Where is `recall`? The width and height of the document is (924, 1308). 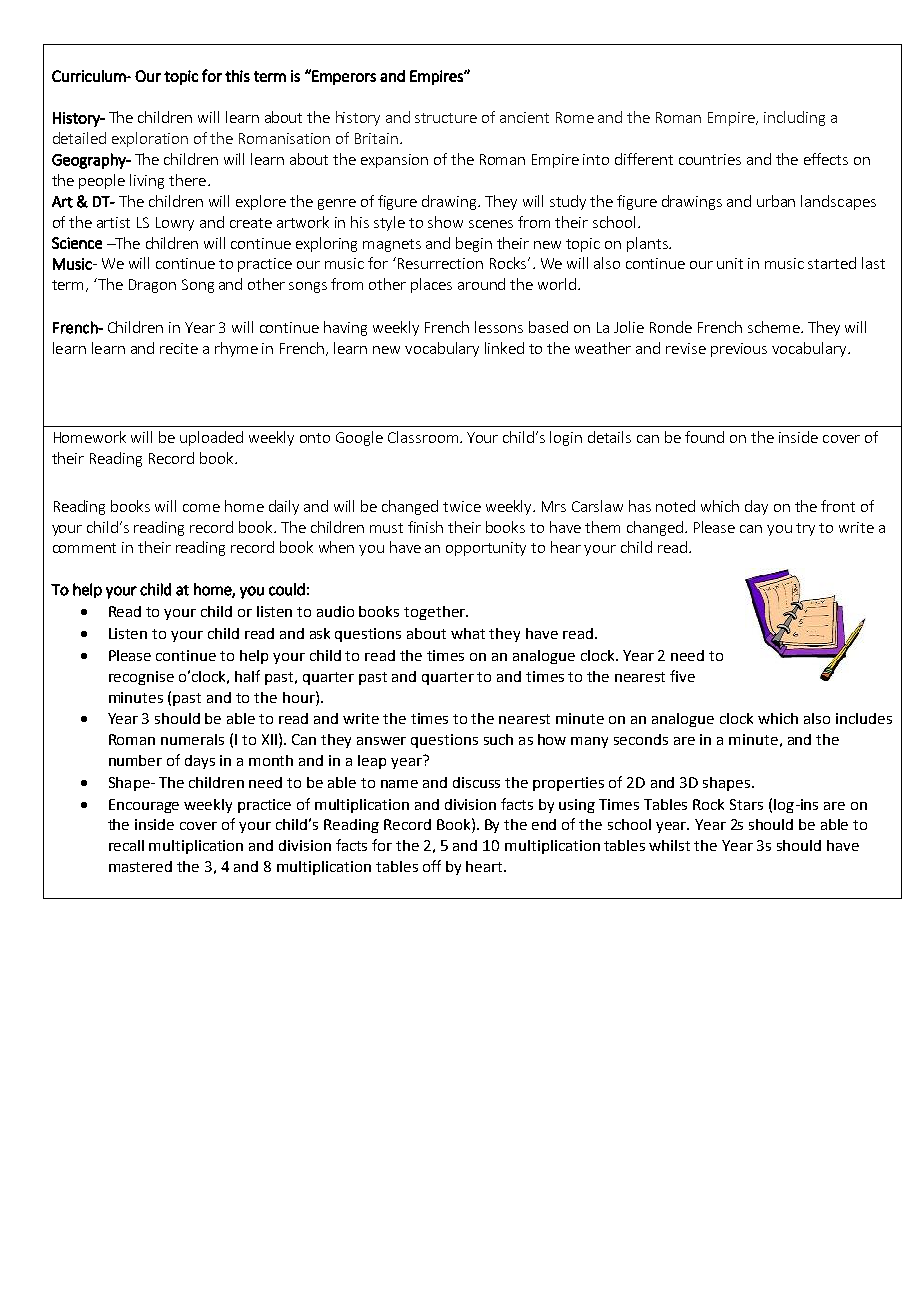
recall is located at coordinates (126, 845).
